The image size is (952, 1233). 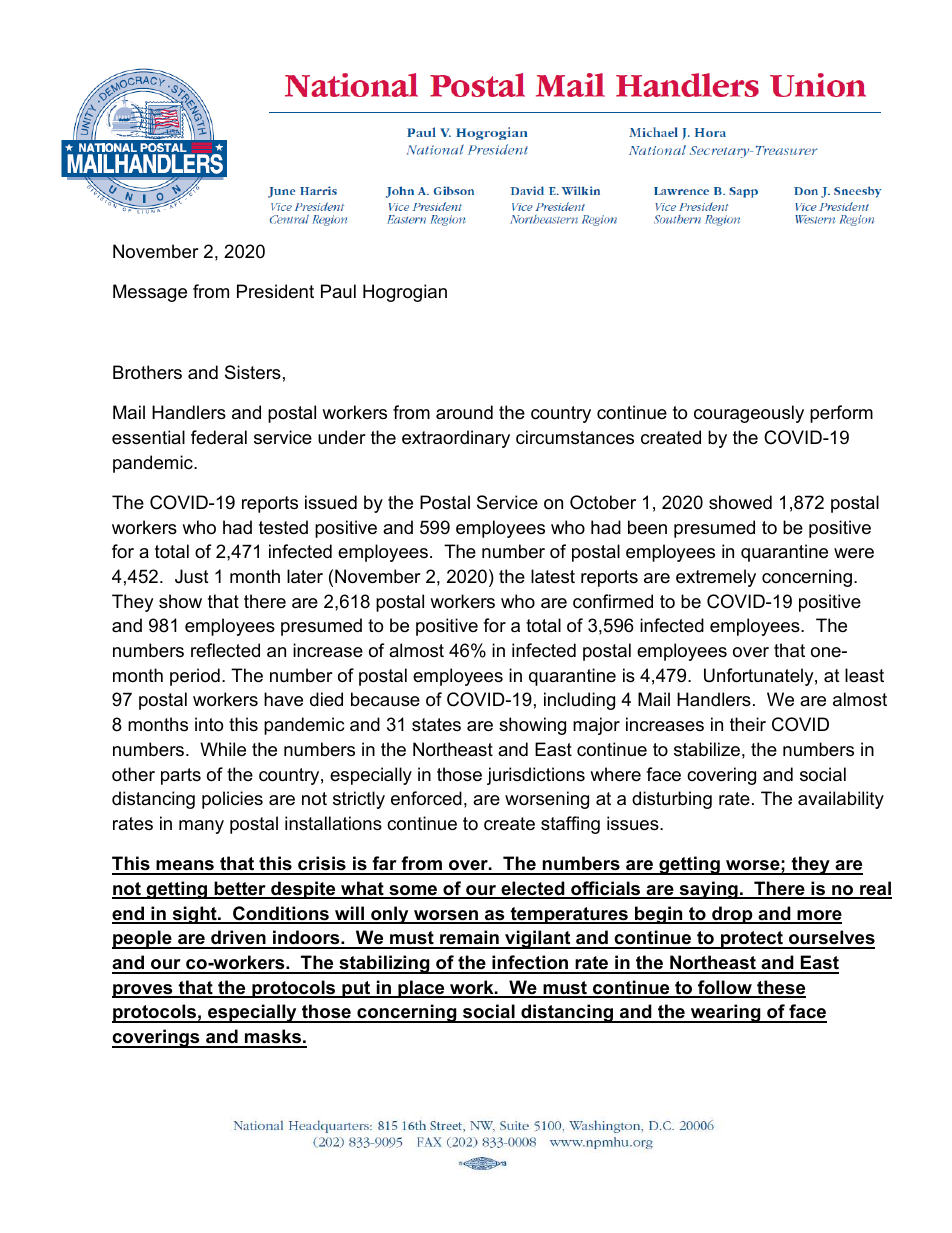 What do you see at coordinates (748, 724) in the screenshot?
I see `their` at bounding box center [748, 724].
